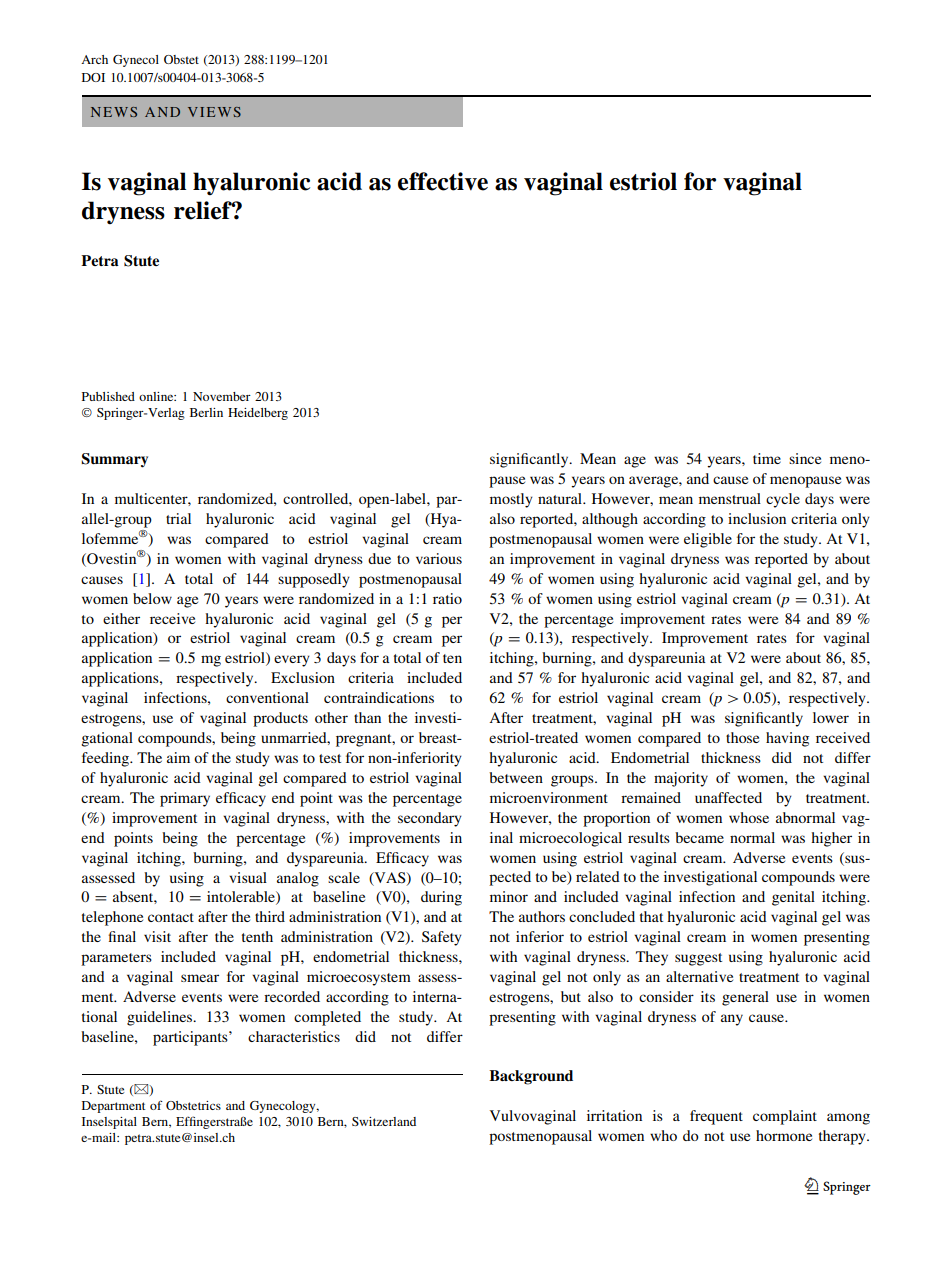  What do you see at coordinates (222, 396) in the screenshot?
I see `November` at bounding box center [222, 396].
